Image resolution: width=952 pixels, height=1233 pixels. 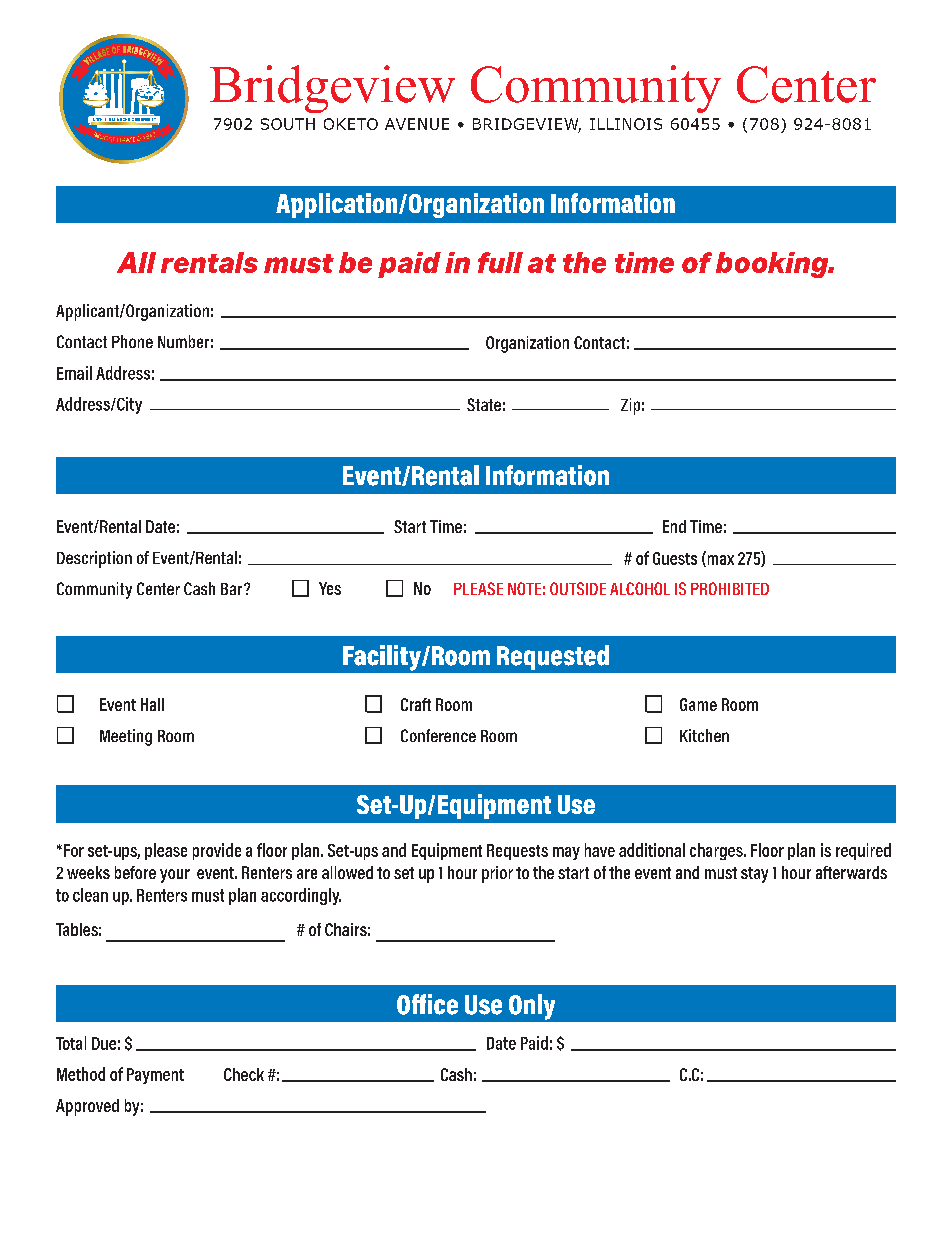 What do you see at coordinates (288, 124) in the page?
I see `SOUTH` at bounding box center [288, 124].
